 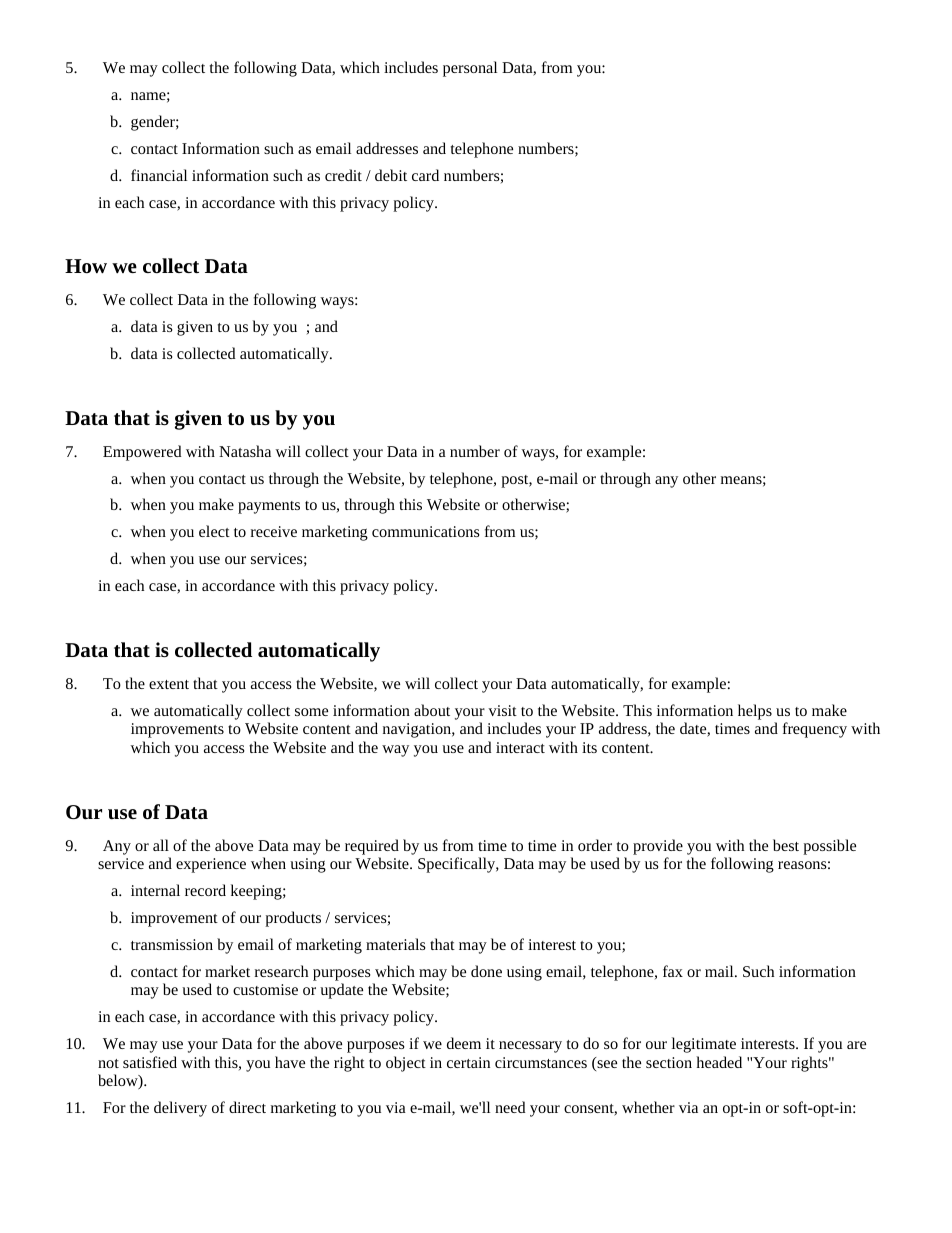 I want to click on satisfied, so click(x=150, y=1062).
